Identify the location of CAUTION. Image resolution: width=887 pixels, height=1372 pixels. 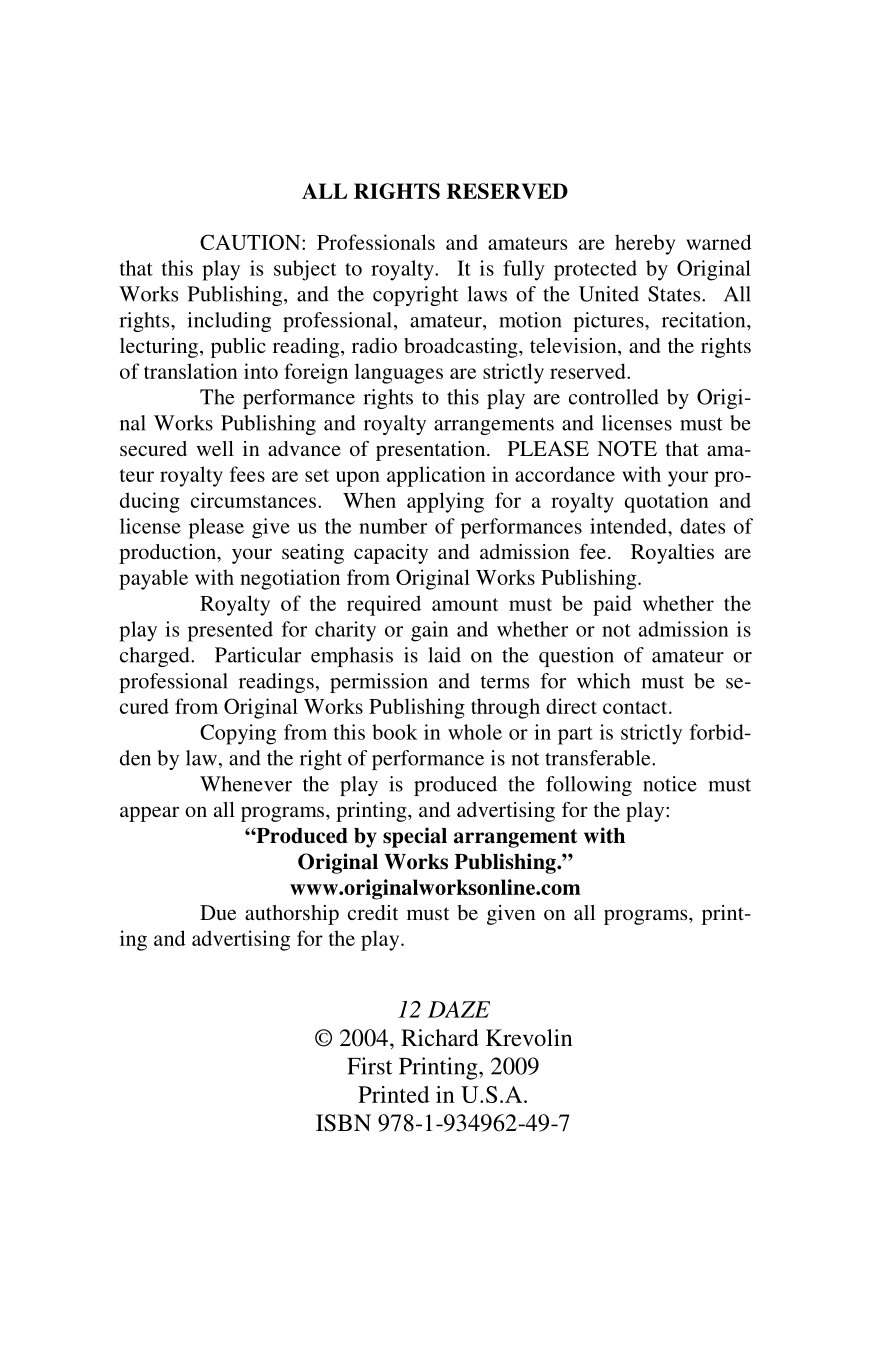
(251, 242).
